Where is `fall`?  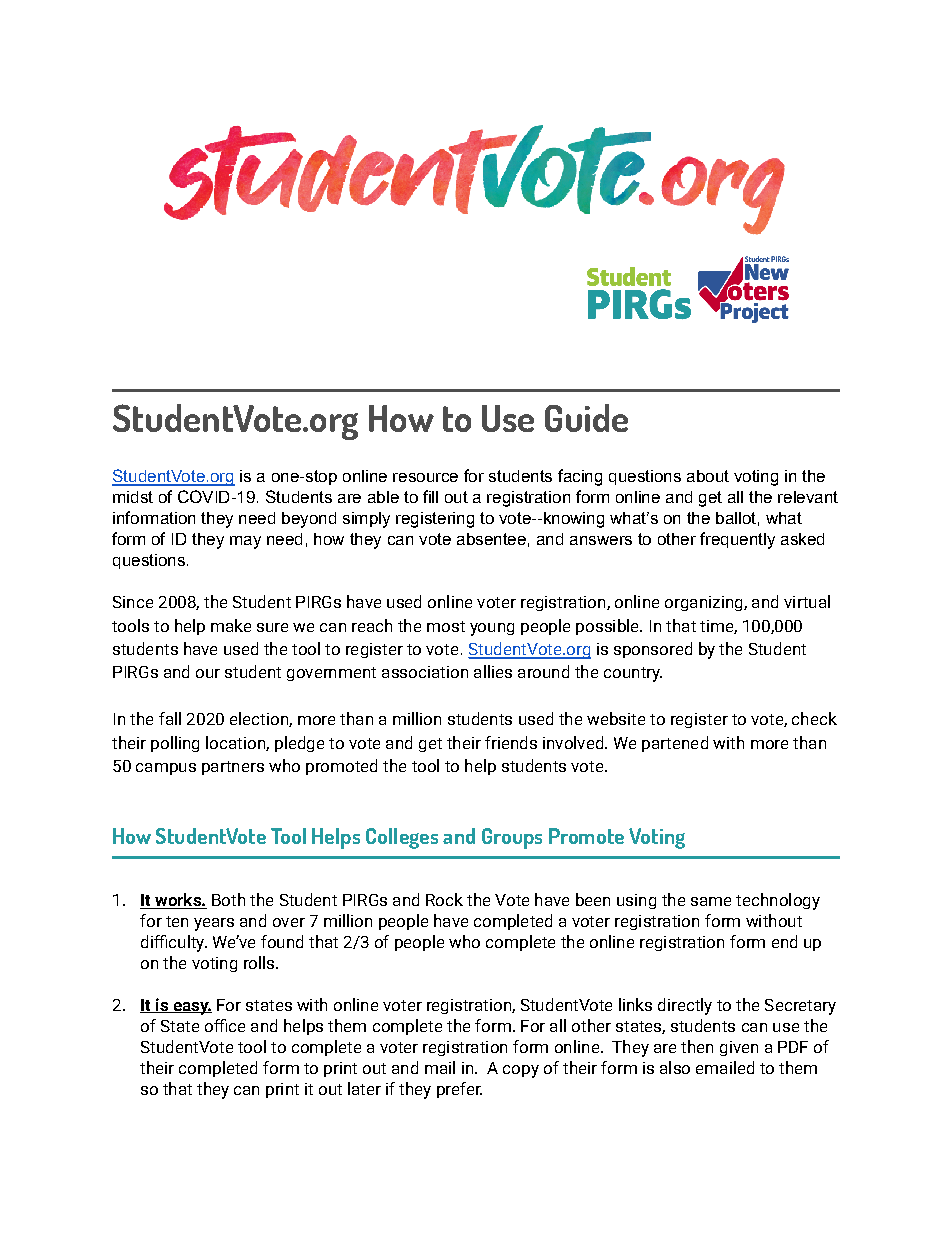 fall is located at coordinates (170, 718).
